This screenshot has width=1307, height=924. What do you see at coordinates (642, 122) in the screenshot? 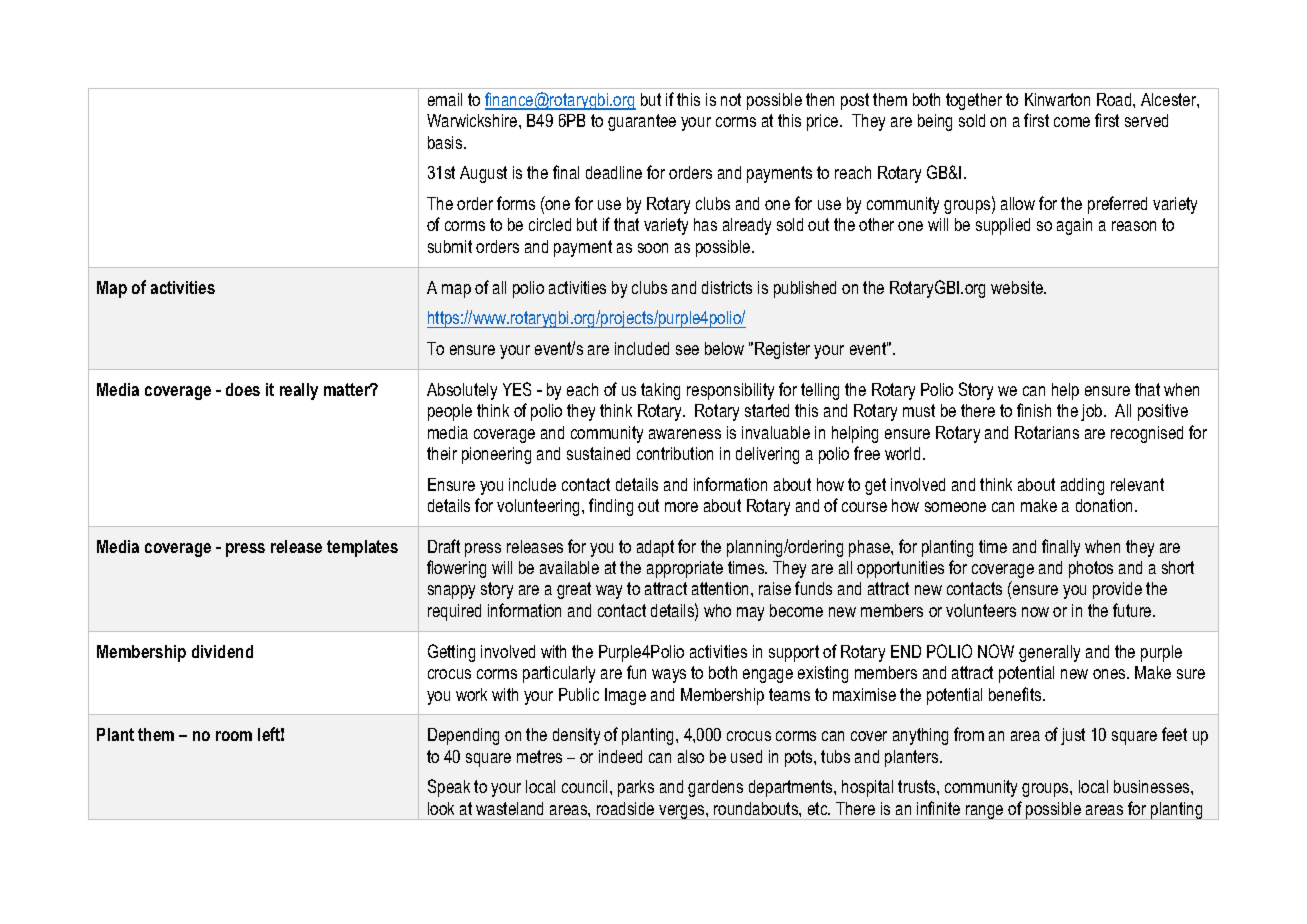
I see `guarantee` at bounding box center [642, 122].
